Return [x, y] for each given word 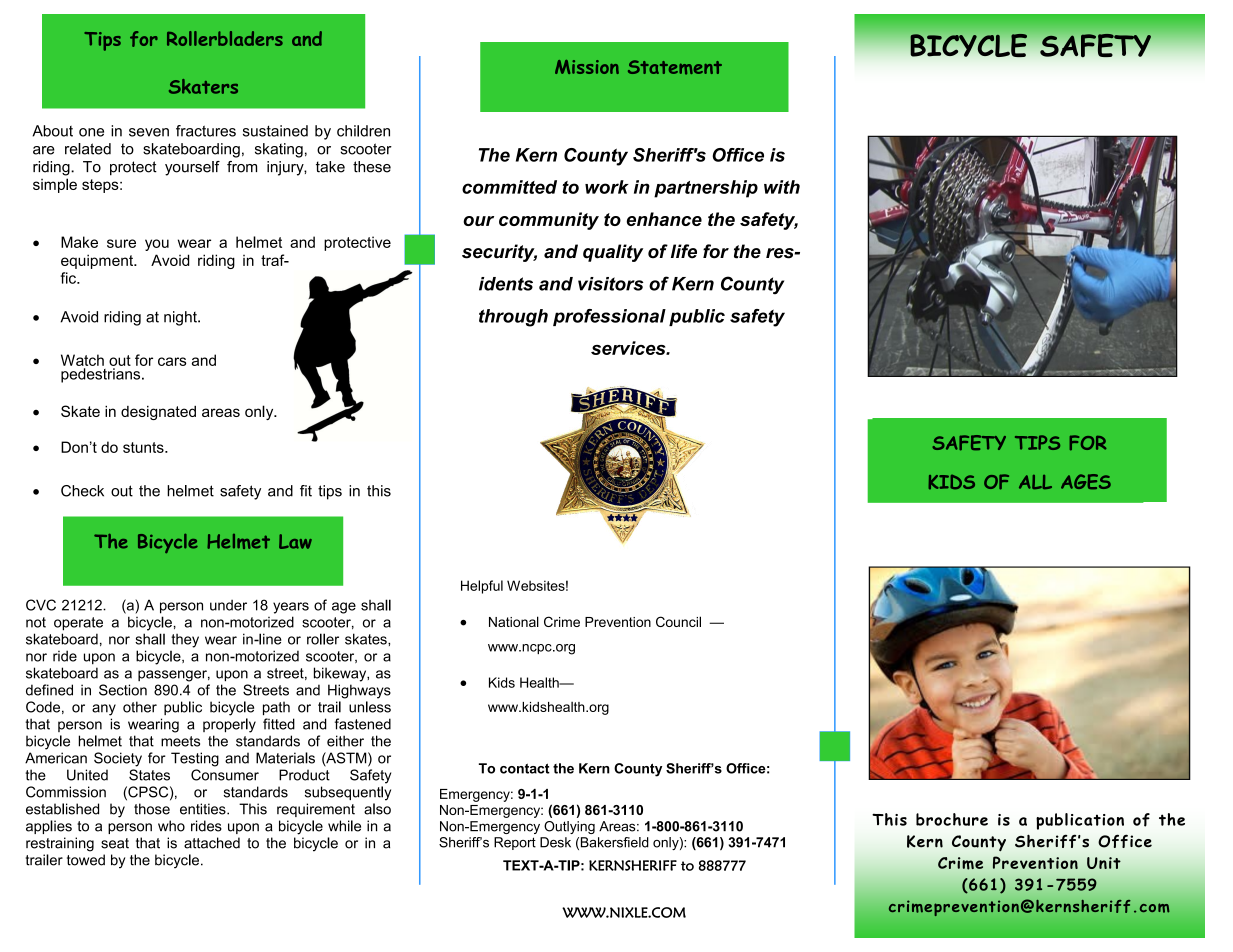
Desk [555, 842]
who [171, 826]
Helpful [482, 587]
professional [609, 317]
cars [172, 361]
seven [149, 132]
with [782, 187]
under [228, 605]
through [513, 318]
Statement [675, 67]
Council [678, 621]
